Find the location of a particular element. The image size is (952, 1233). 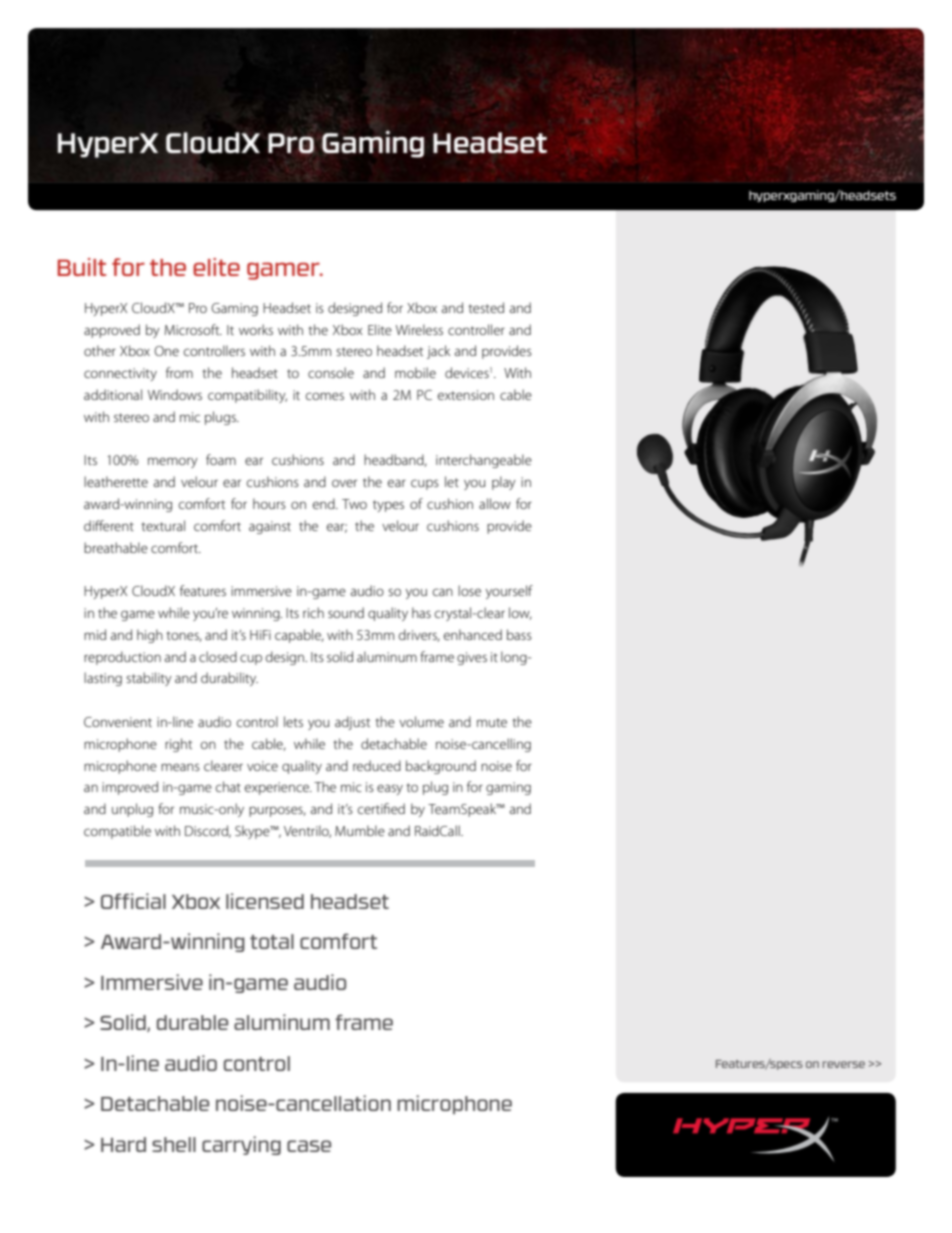

works is located at coordinates (256, 329).
